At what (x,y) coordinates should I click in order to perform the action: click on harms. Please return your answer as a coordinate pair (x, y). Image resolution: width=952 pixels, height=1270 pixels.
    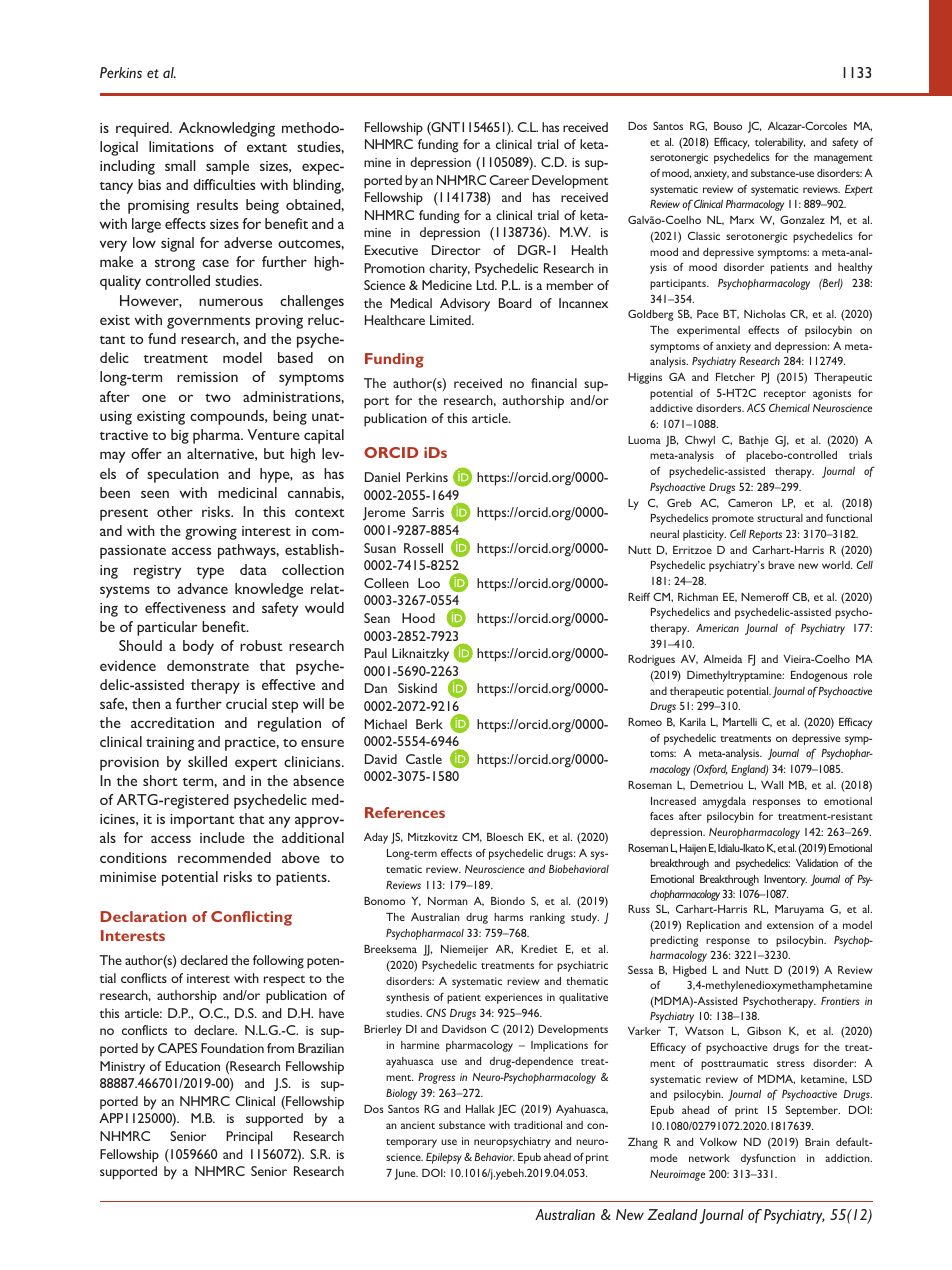
    Looking at the image, I should click on (508, 917).
